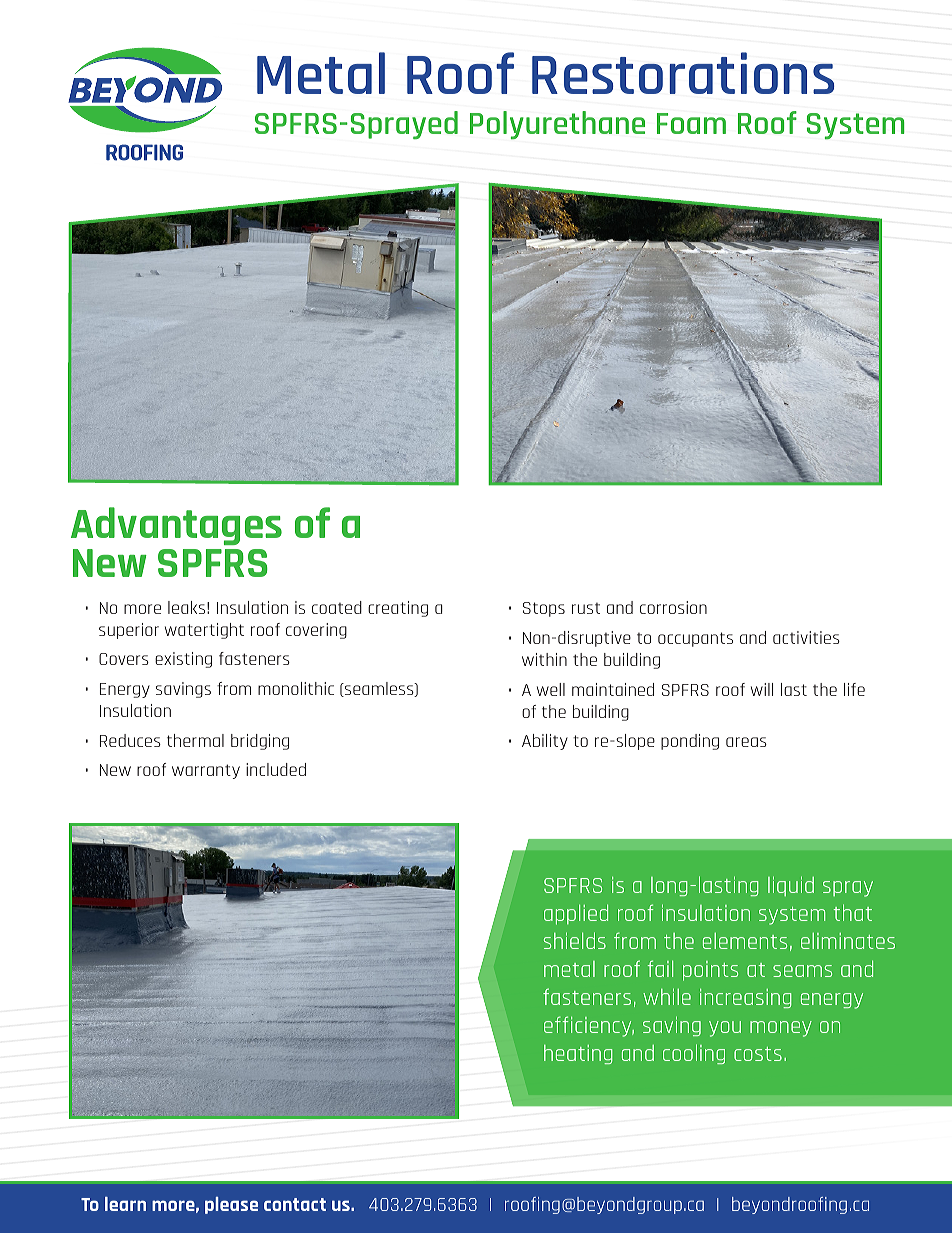 This document has height=1233, width=952. Describe the element at coordinates (806, 637) in the document. I see `activities` at that location.
